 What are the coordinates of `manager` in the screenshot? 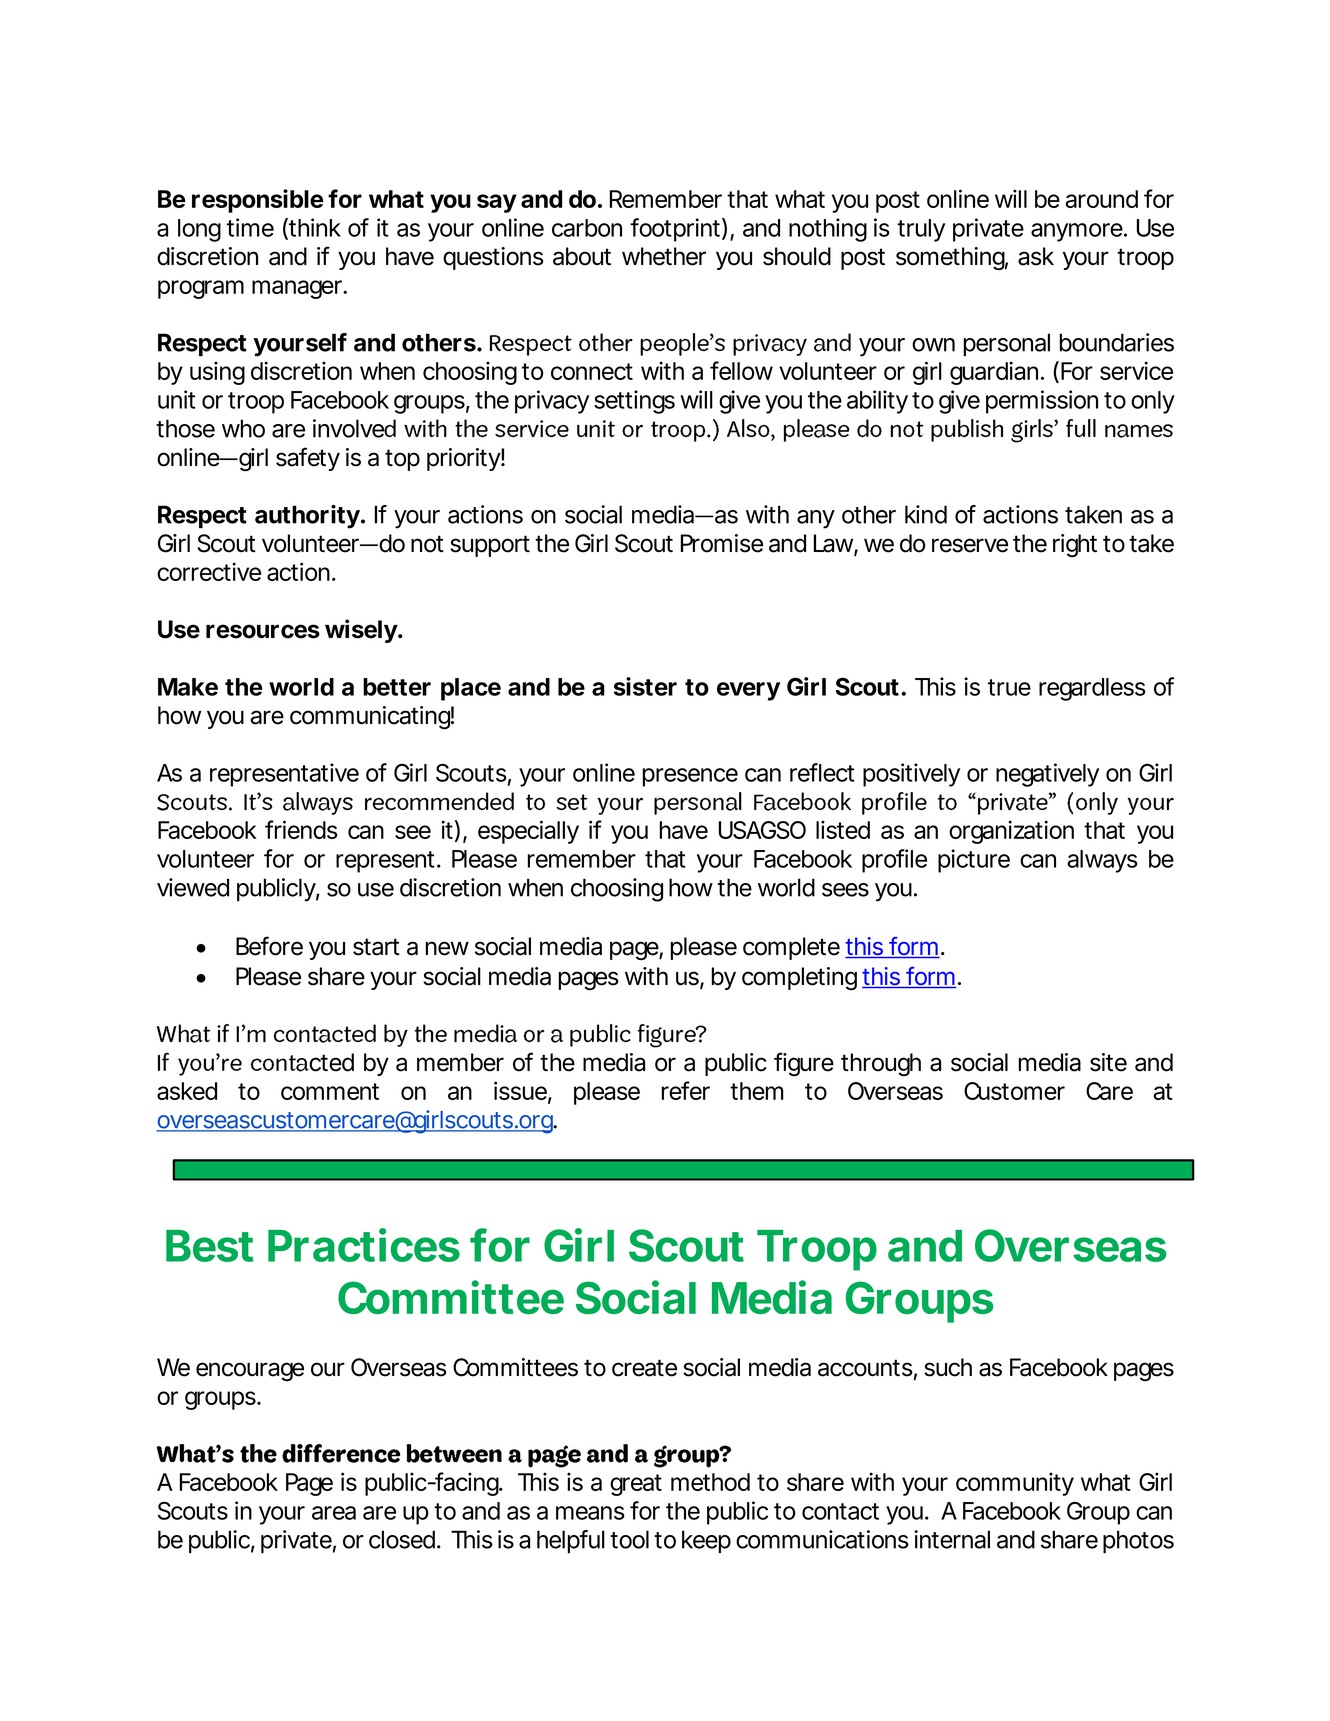 It's located at (298, 289).
